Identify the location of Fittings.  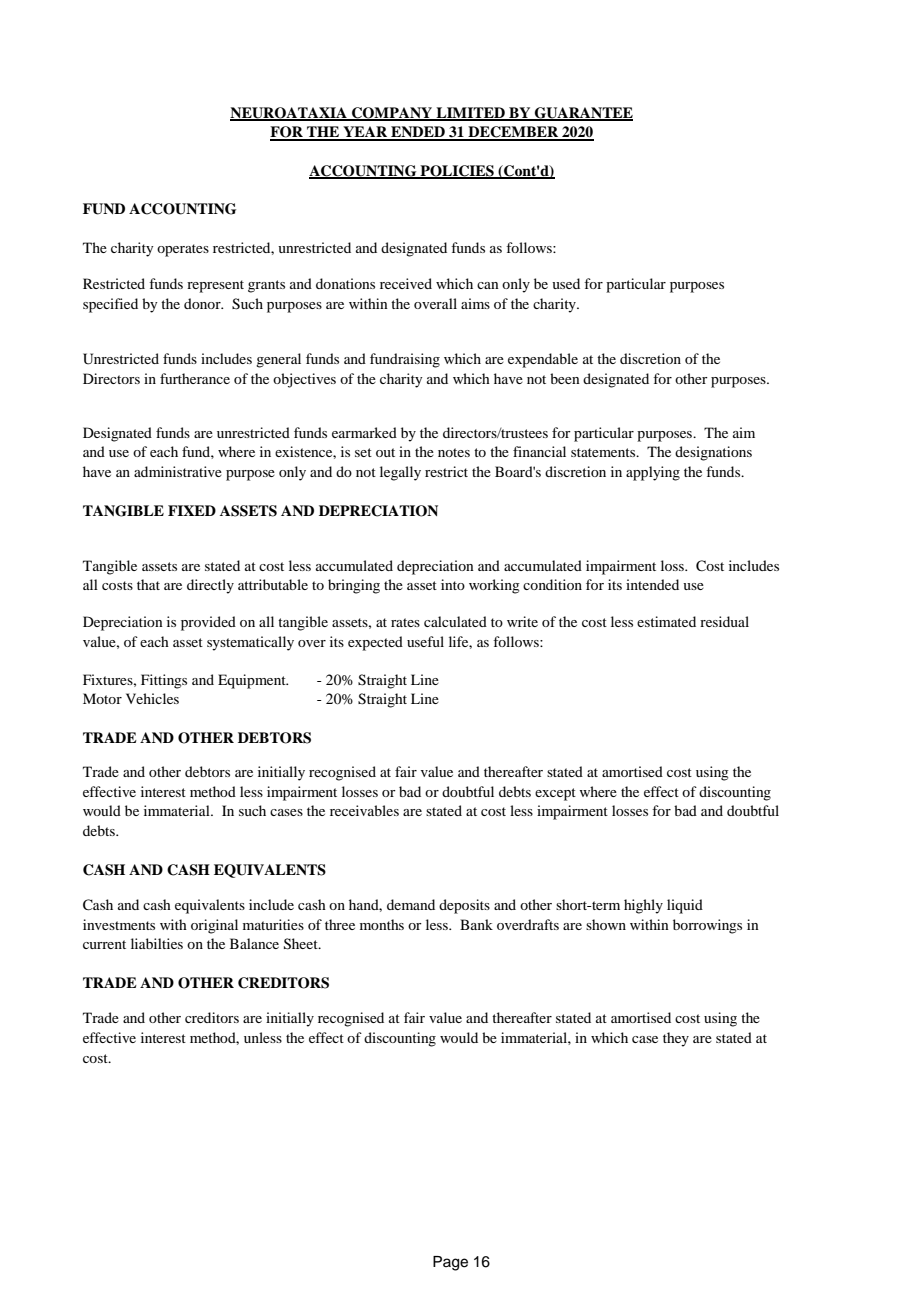
(164, 681).
